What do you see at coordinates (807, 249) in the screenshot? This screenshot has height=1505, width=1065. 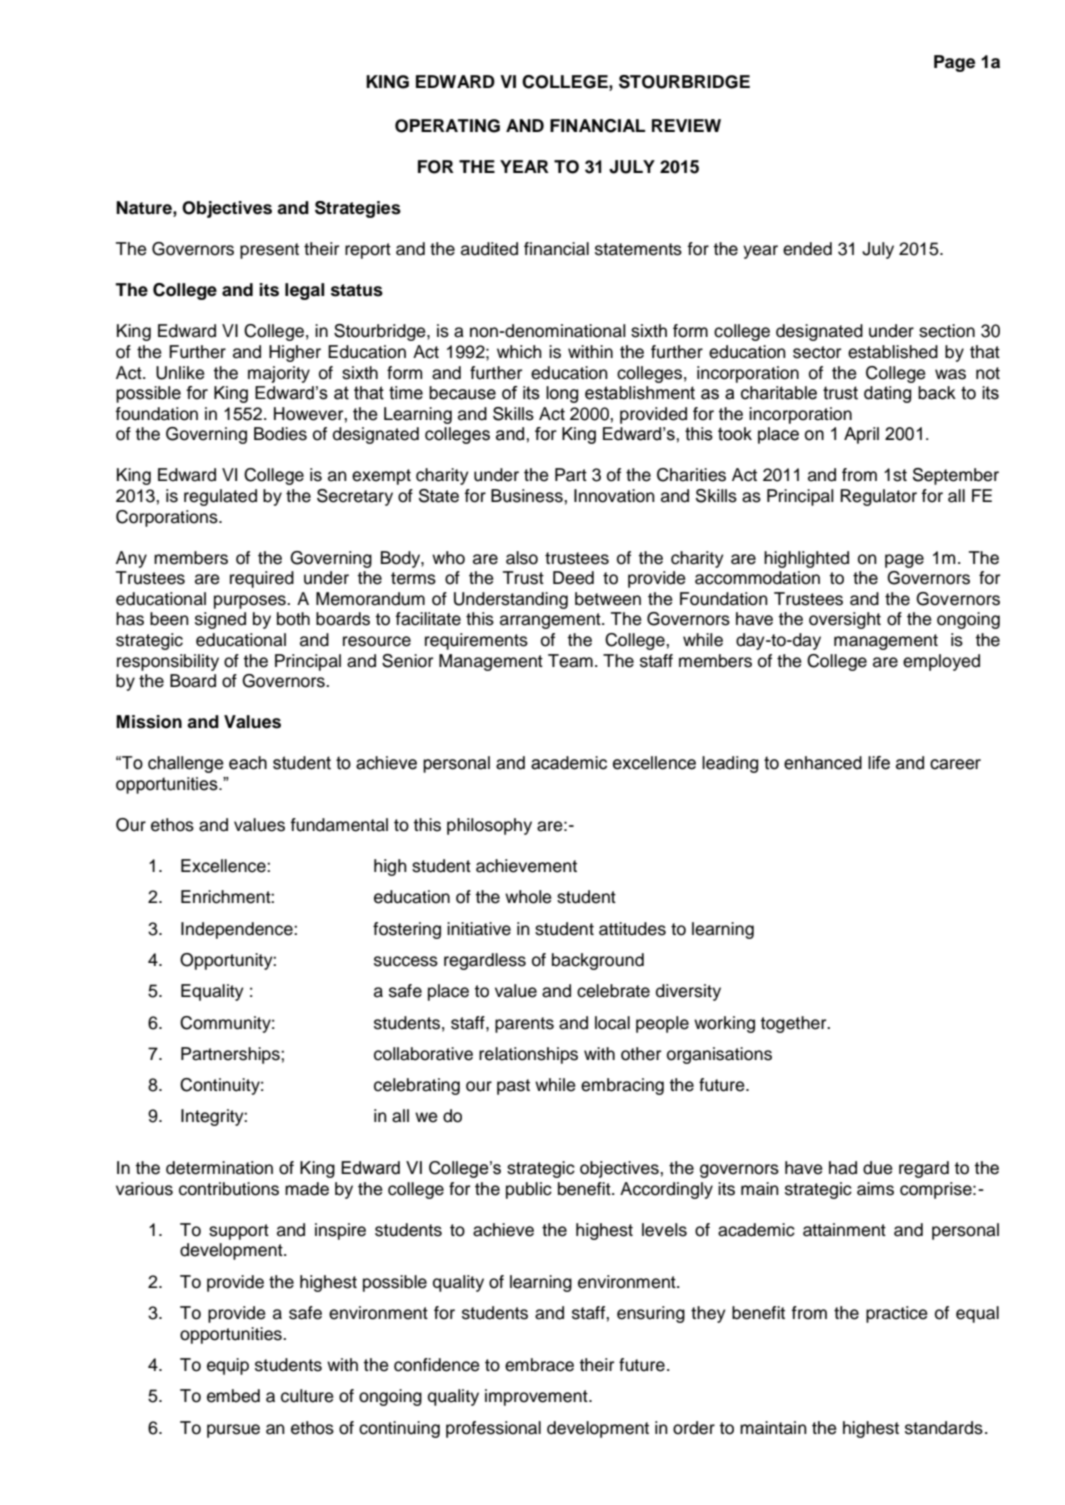 I see `ended` at bounding box center [807, 249].
